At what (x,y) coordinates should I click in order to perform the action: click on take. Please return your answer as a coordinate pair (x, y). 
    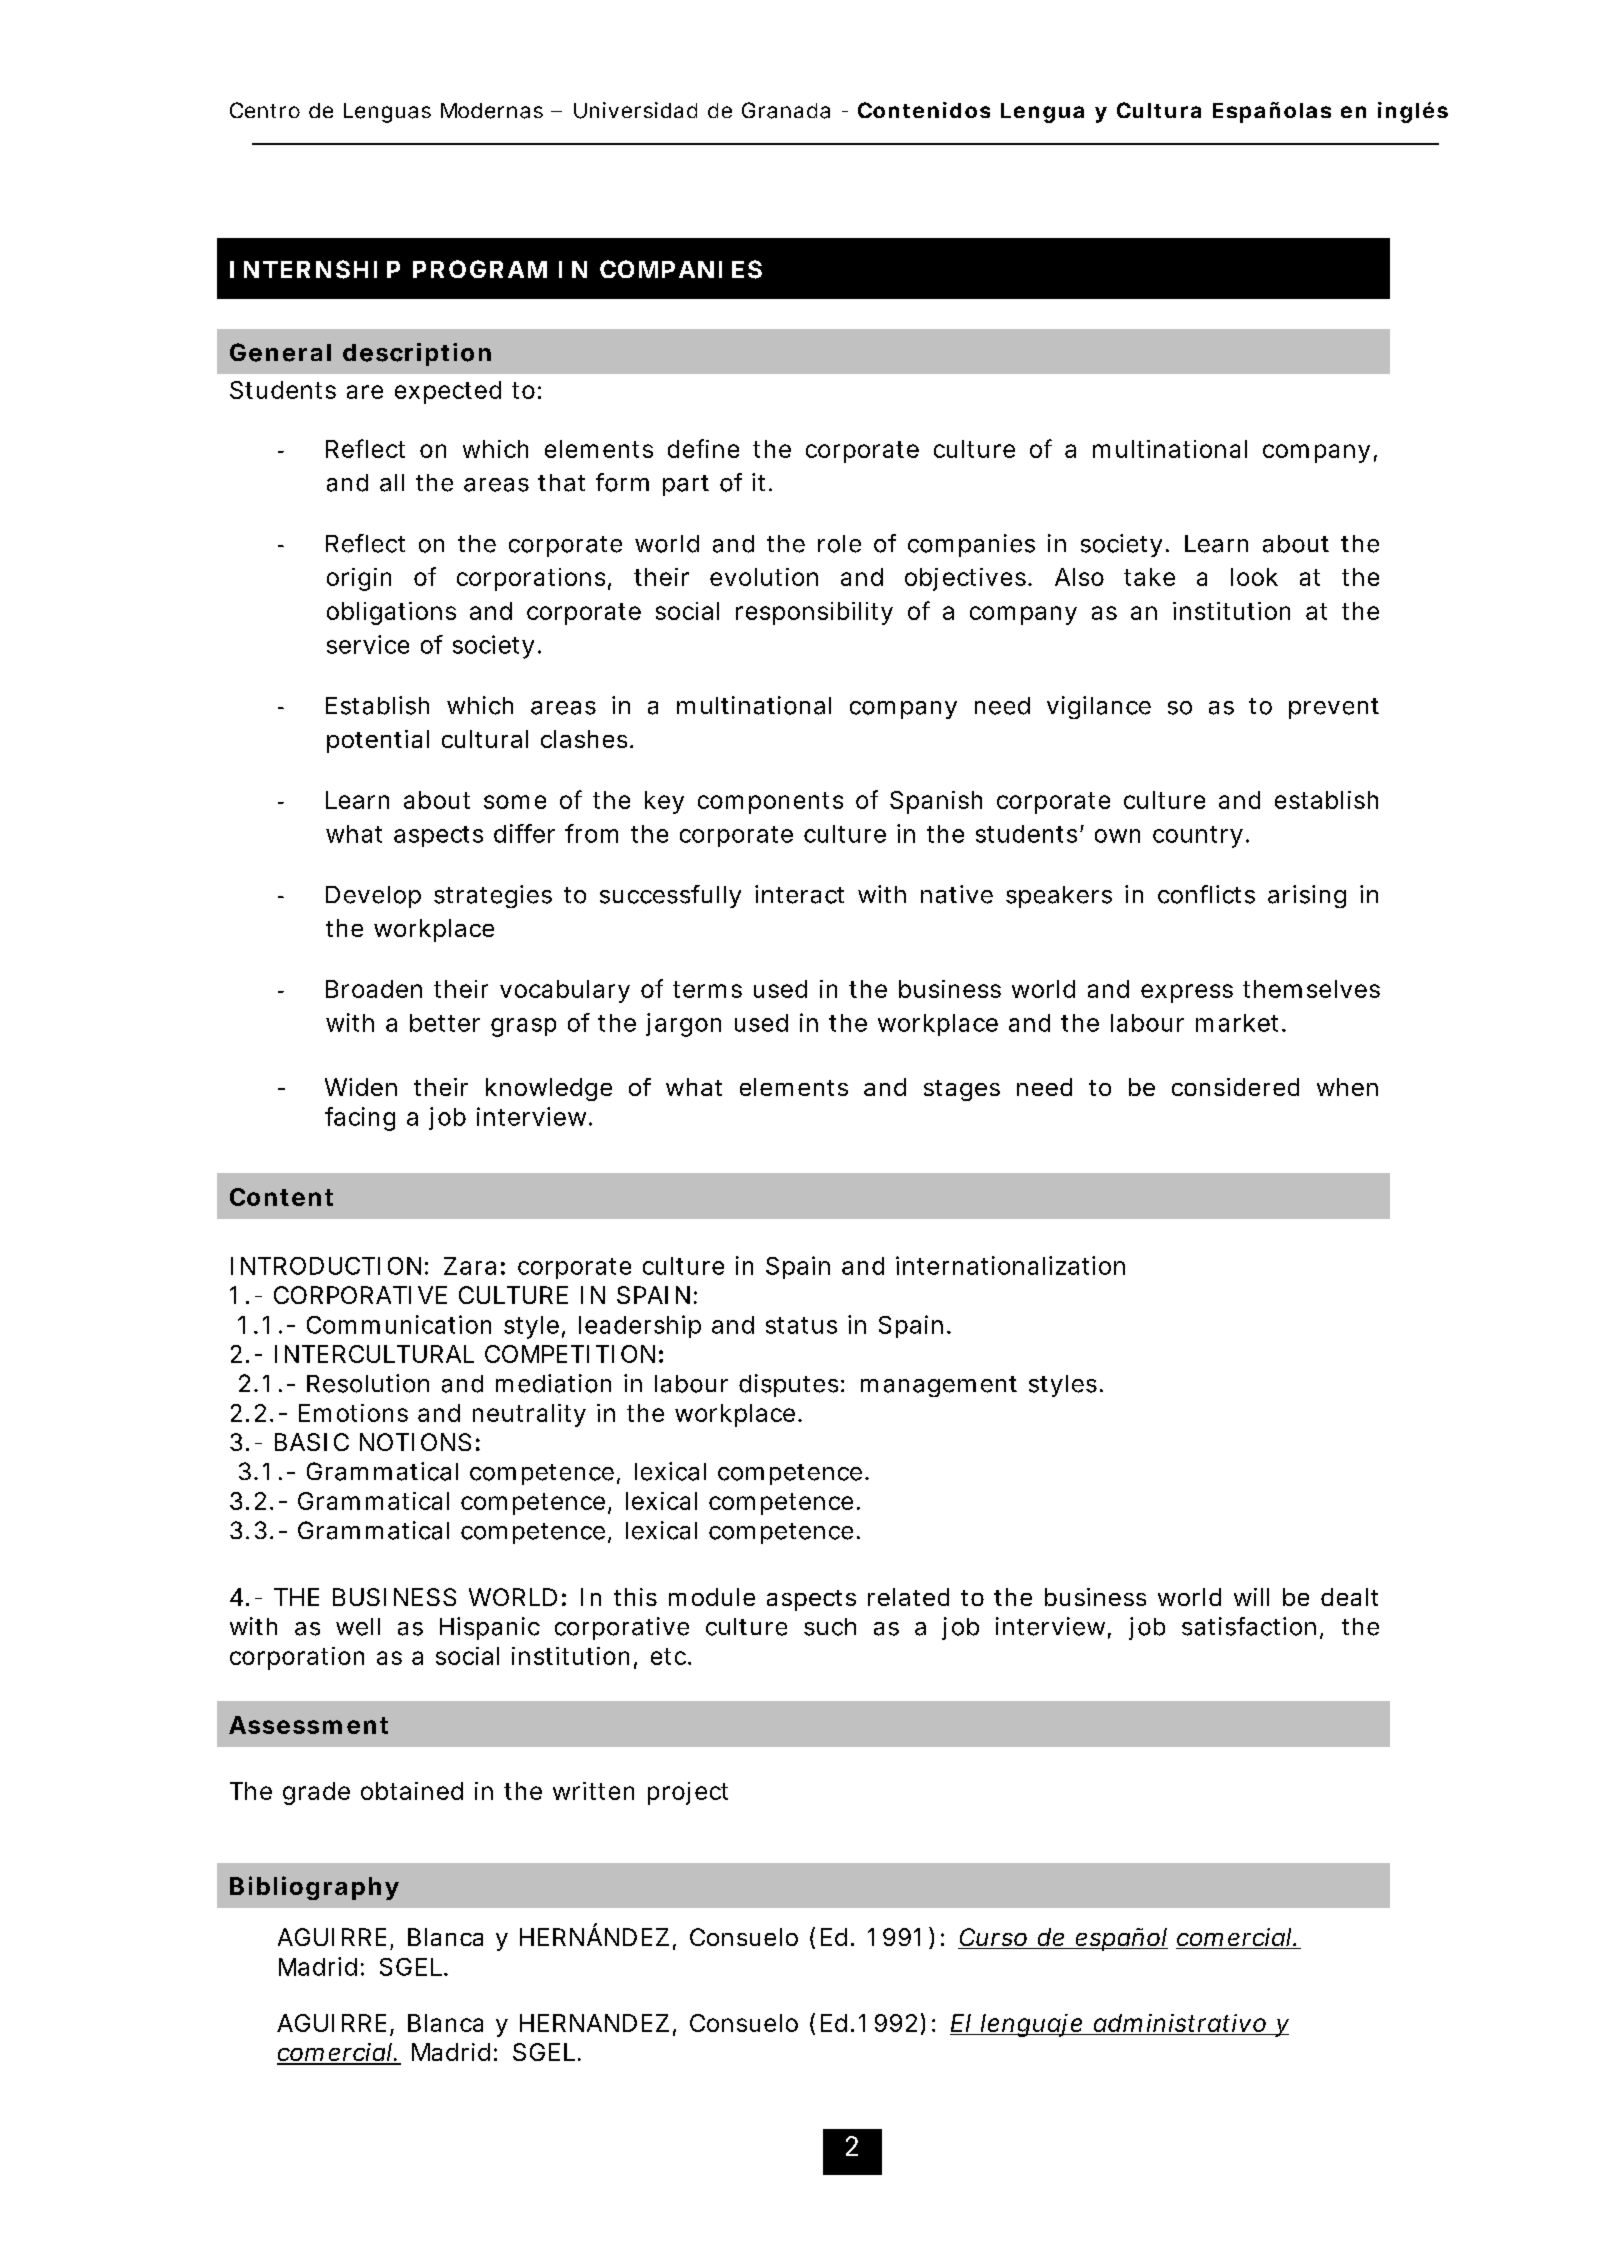
    Looking at the image, I should click on (1149, 577).
